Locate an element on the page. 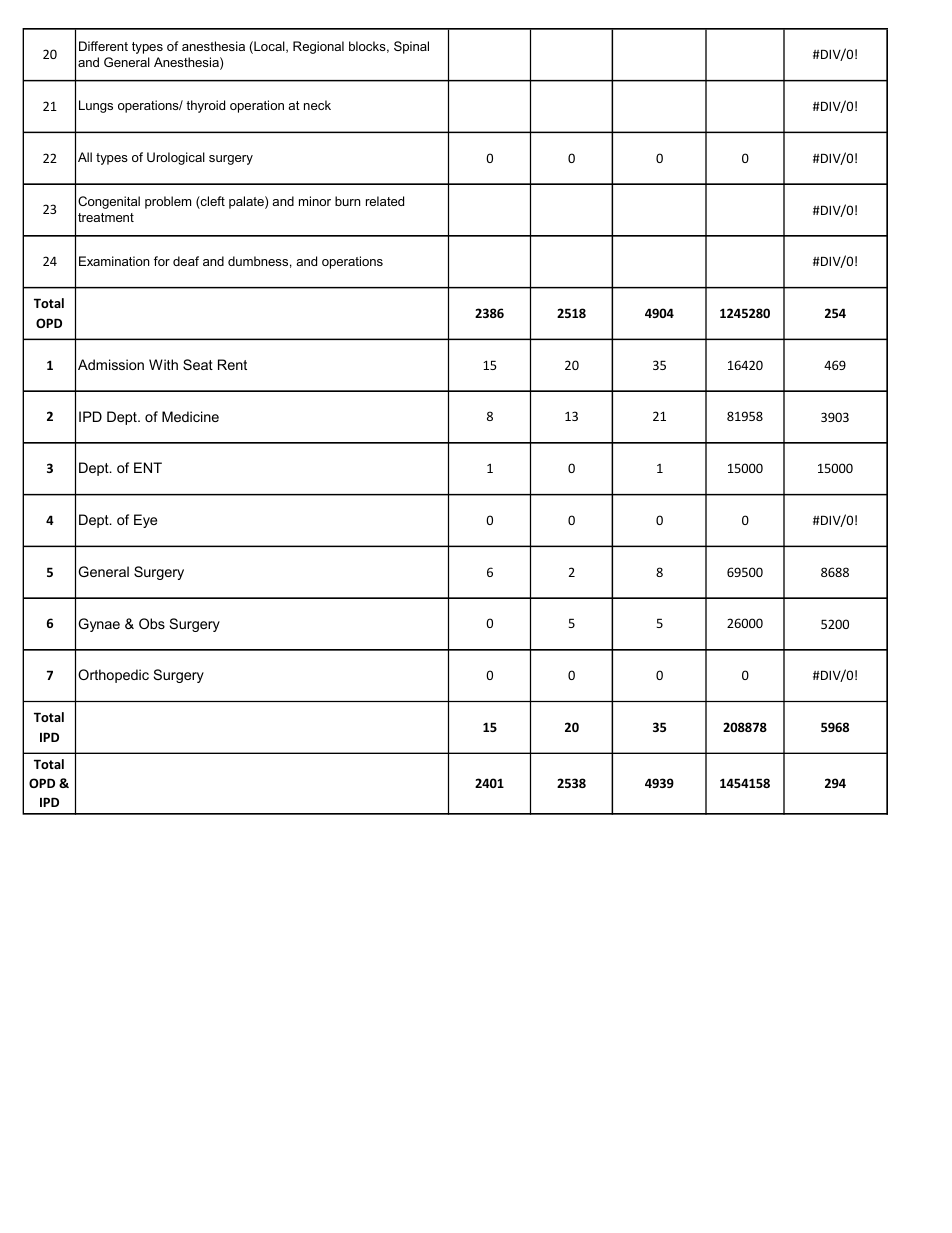 The width and height of the document is (952, 1233). thyroid is located at coordinates (205, 106).
